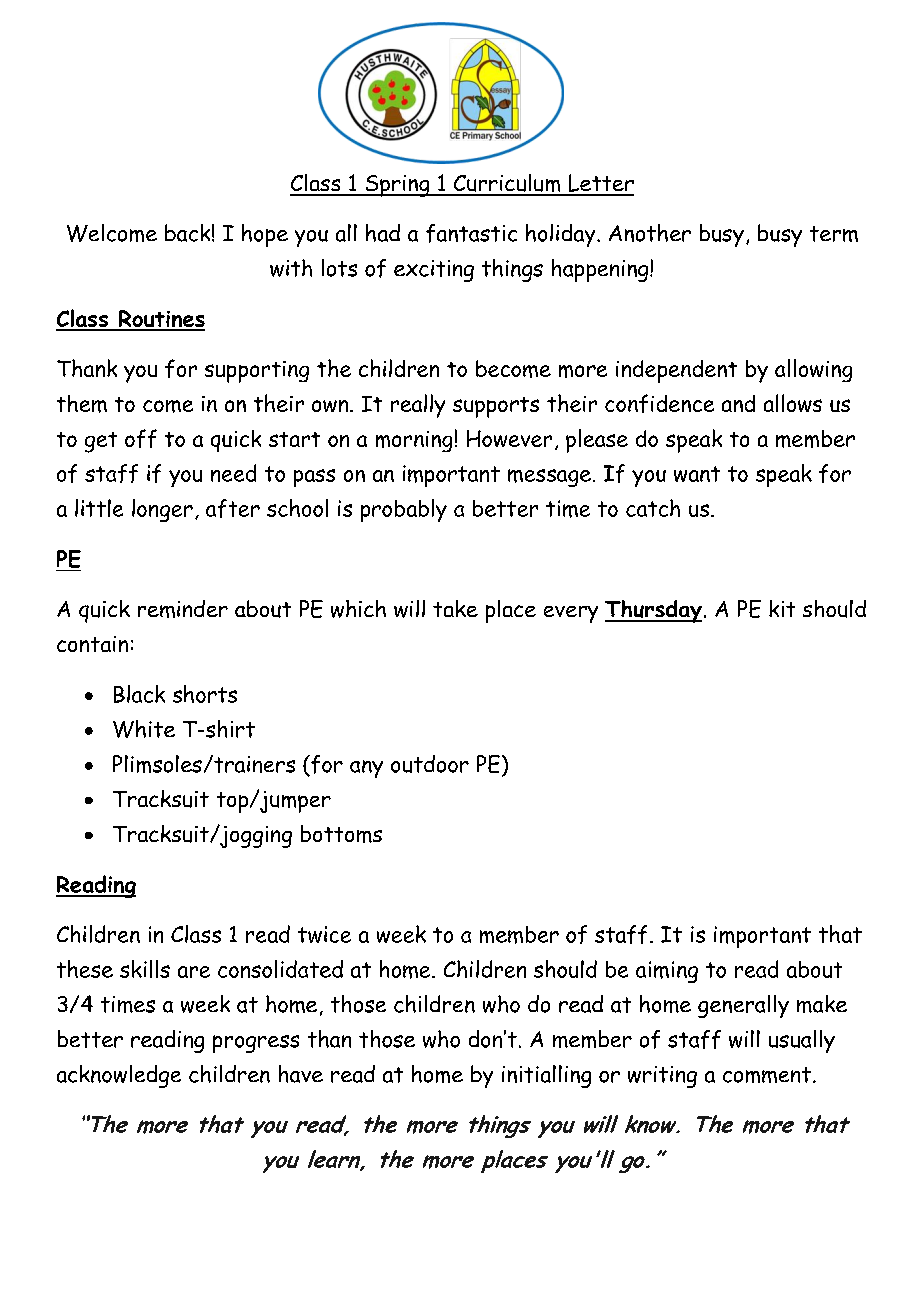 The width and height of the screenshot is (924, 1308). What do you see at coordinates (301, 1074) in the screenshot?
I see `have` at bounding box center [301, 1074].
